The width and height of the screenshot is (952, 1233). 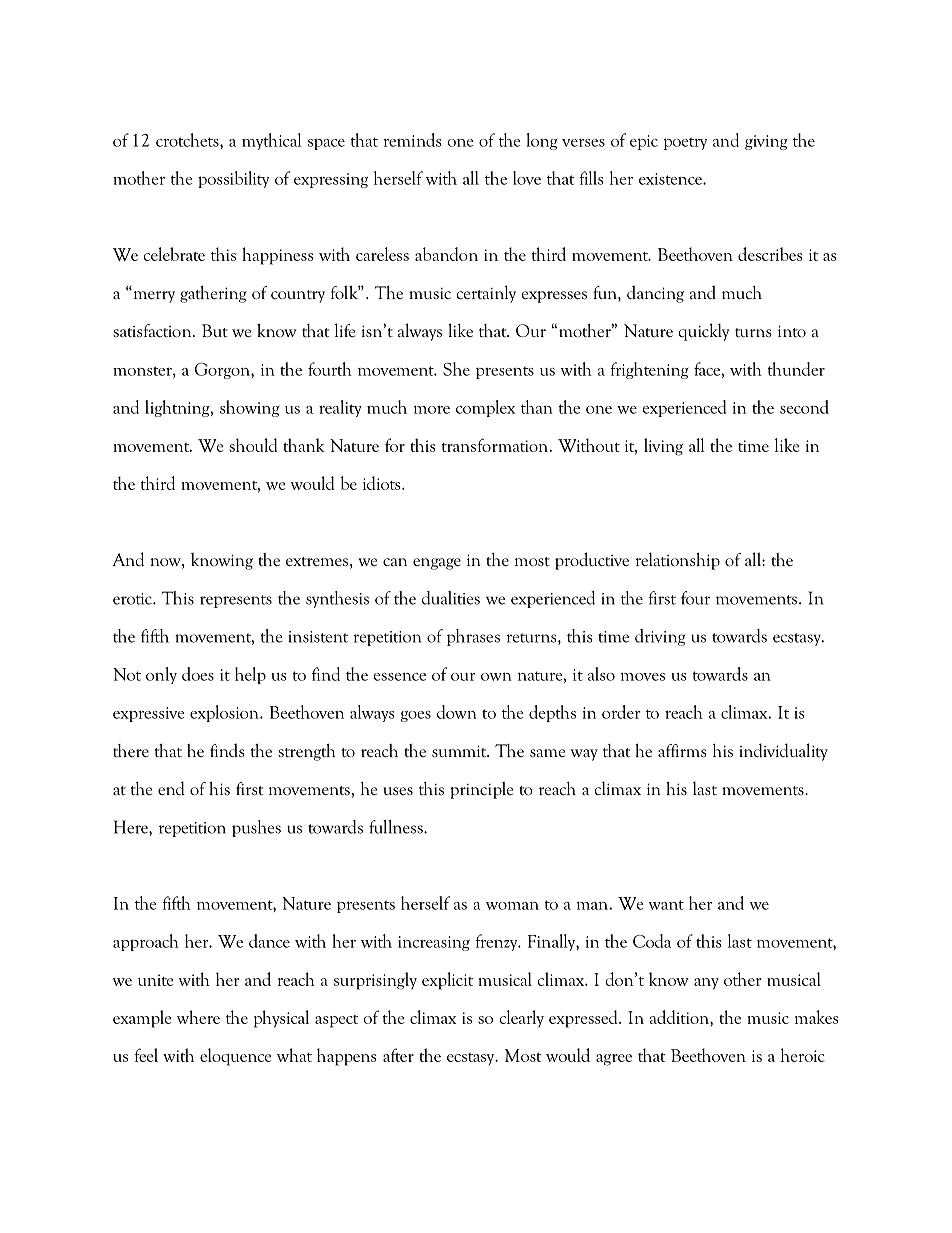 What do you see at coordinates (233, 179) in the screenshot?
I see `possibility` at bounding box center [233, 179].
